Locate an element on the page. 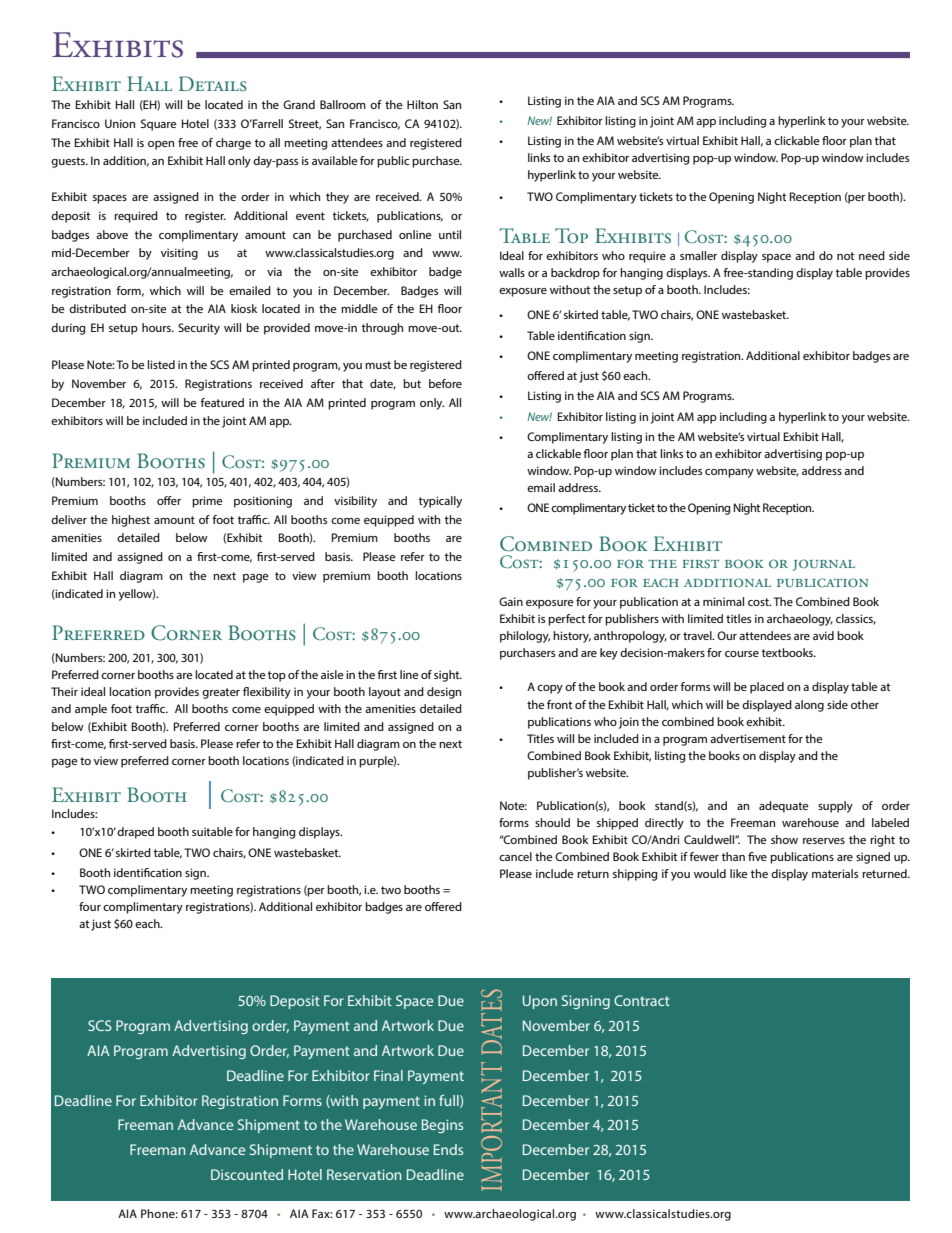 This document has width=952, height=1233. typically is located at coordinates (440, 502).
